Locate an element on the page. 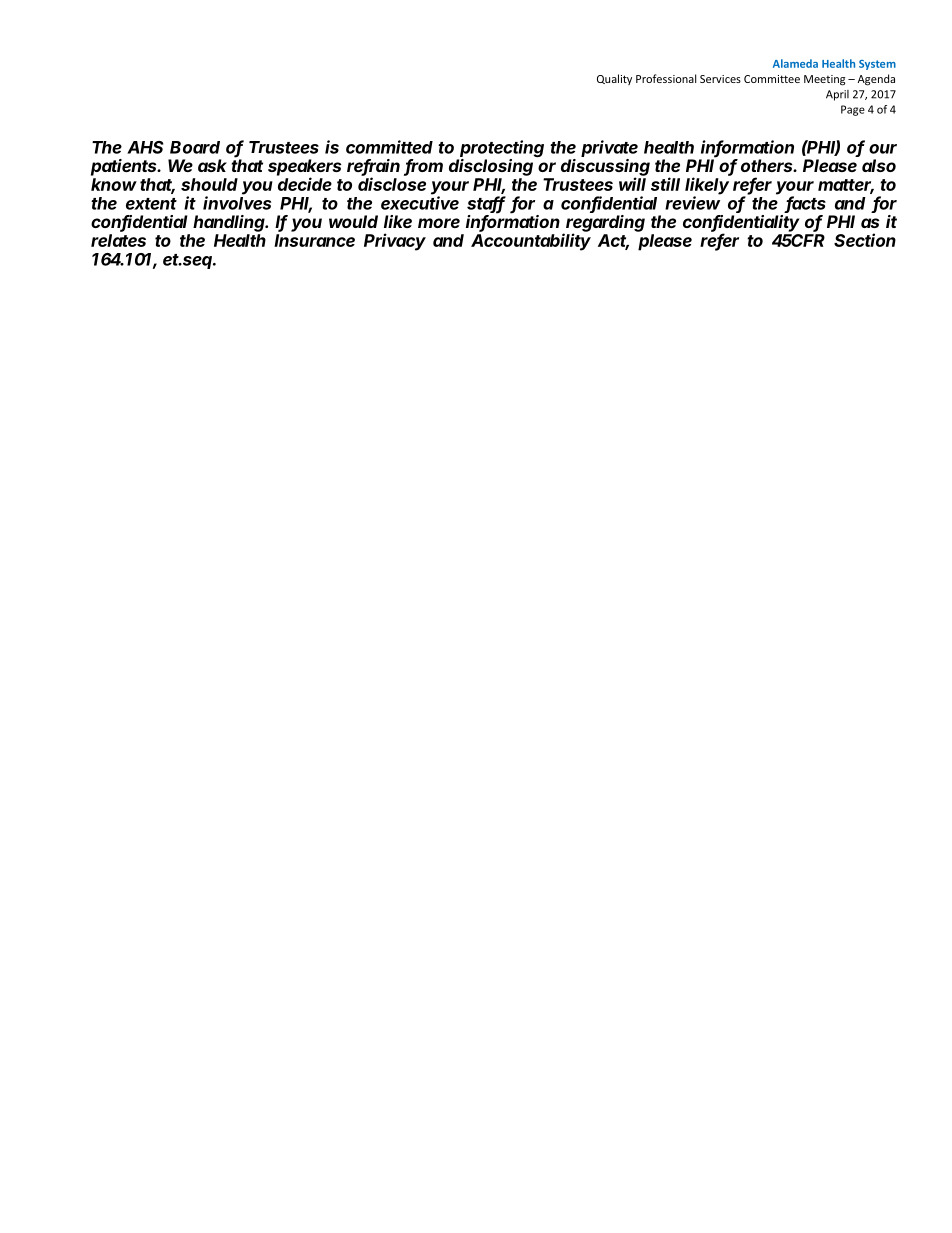 Image resolution: width=952 pixels, height=1233 pixels. disclose is located at coordinates (392, 184).
